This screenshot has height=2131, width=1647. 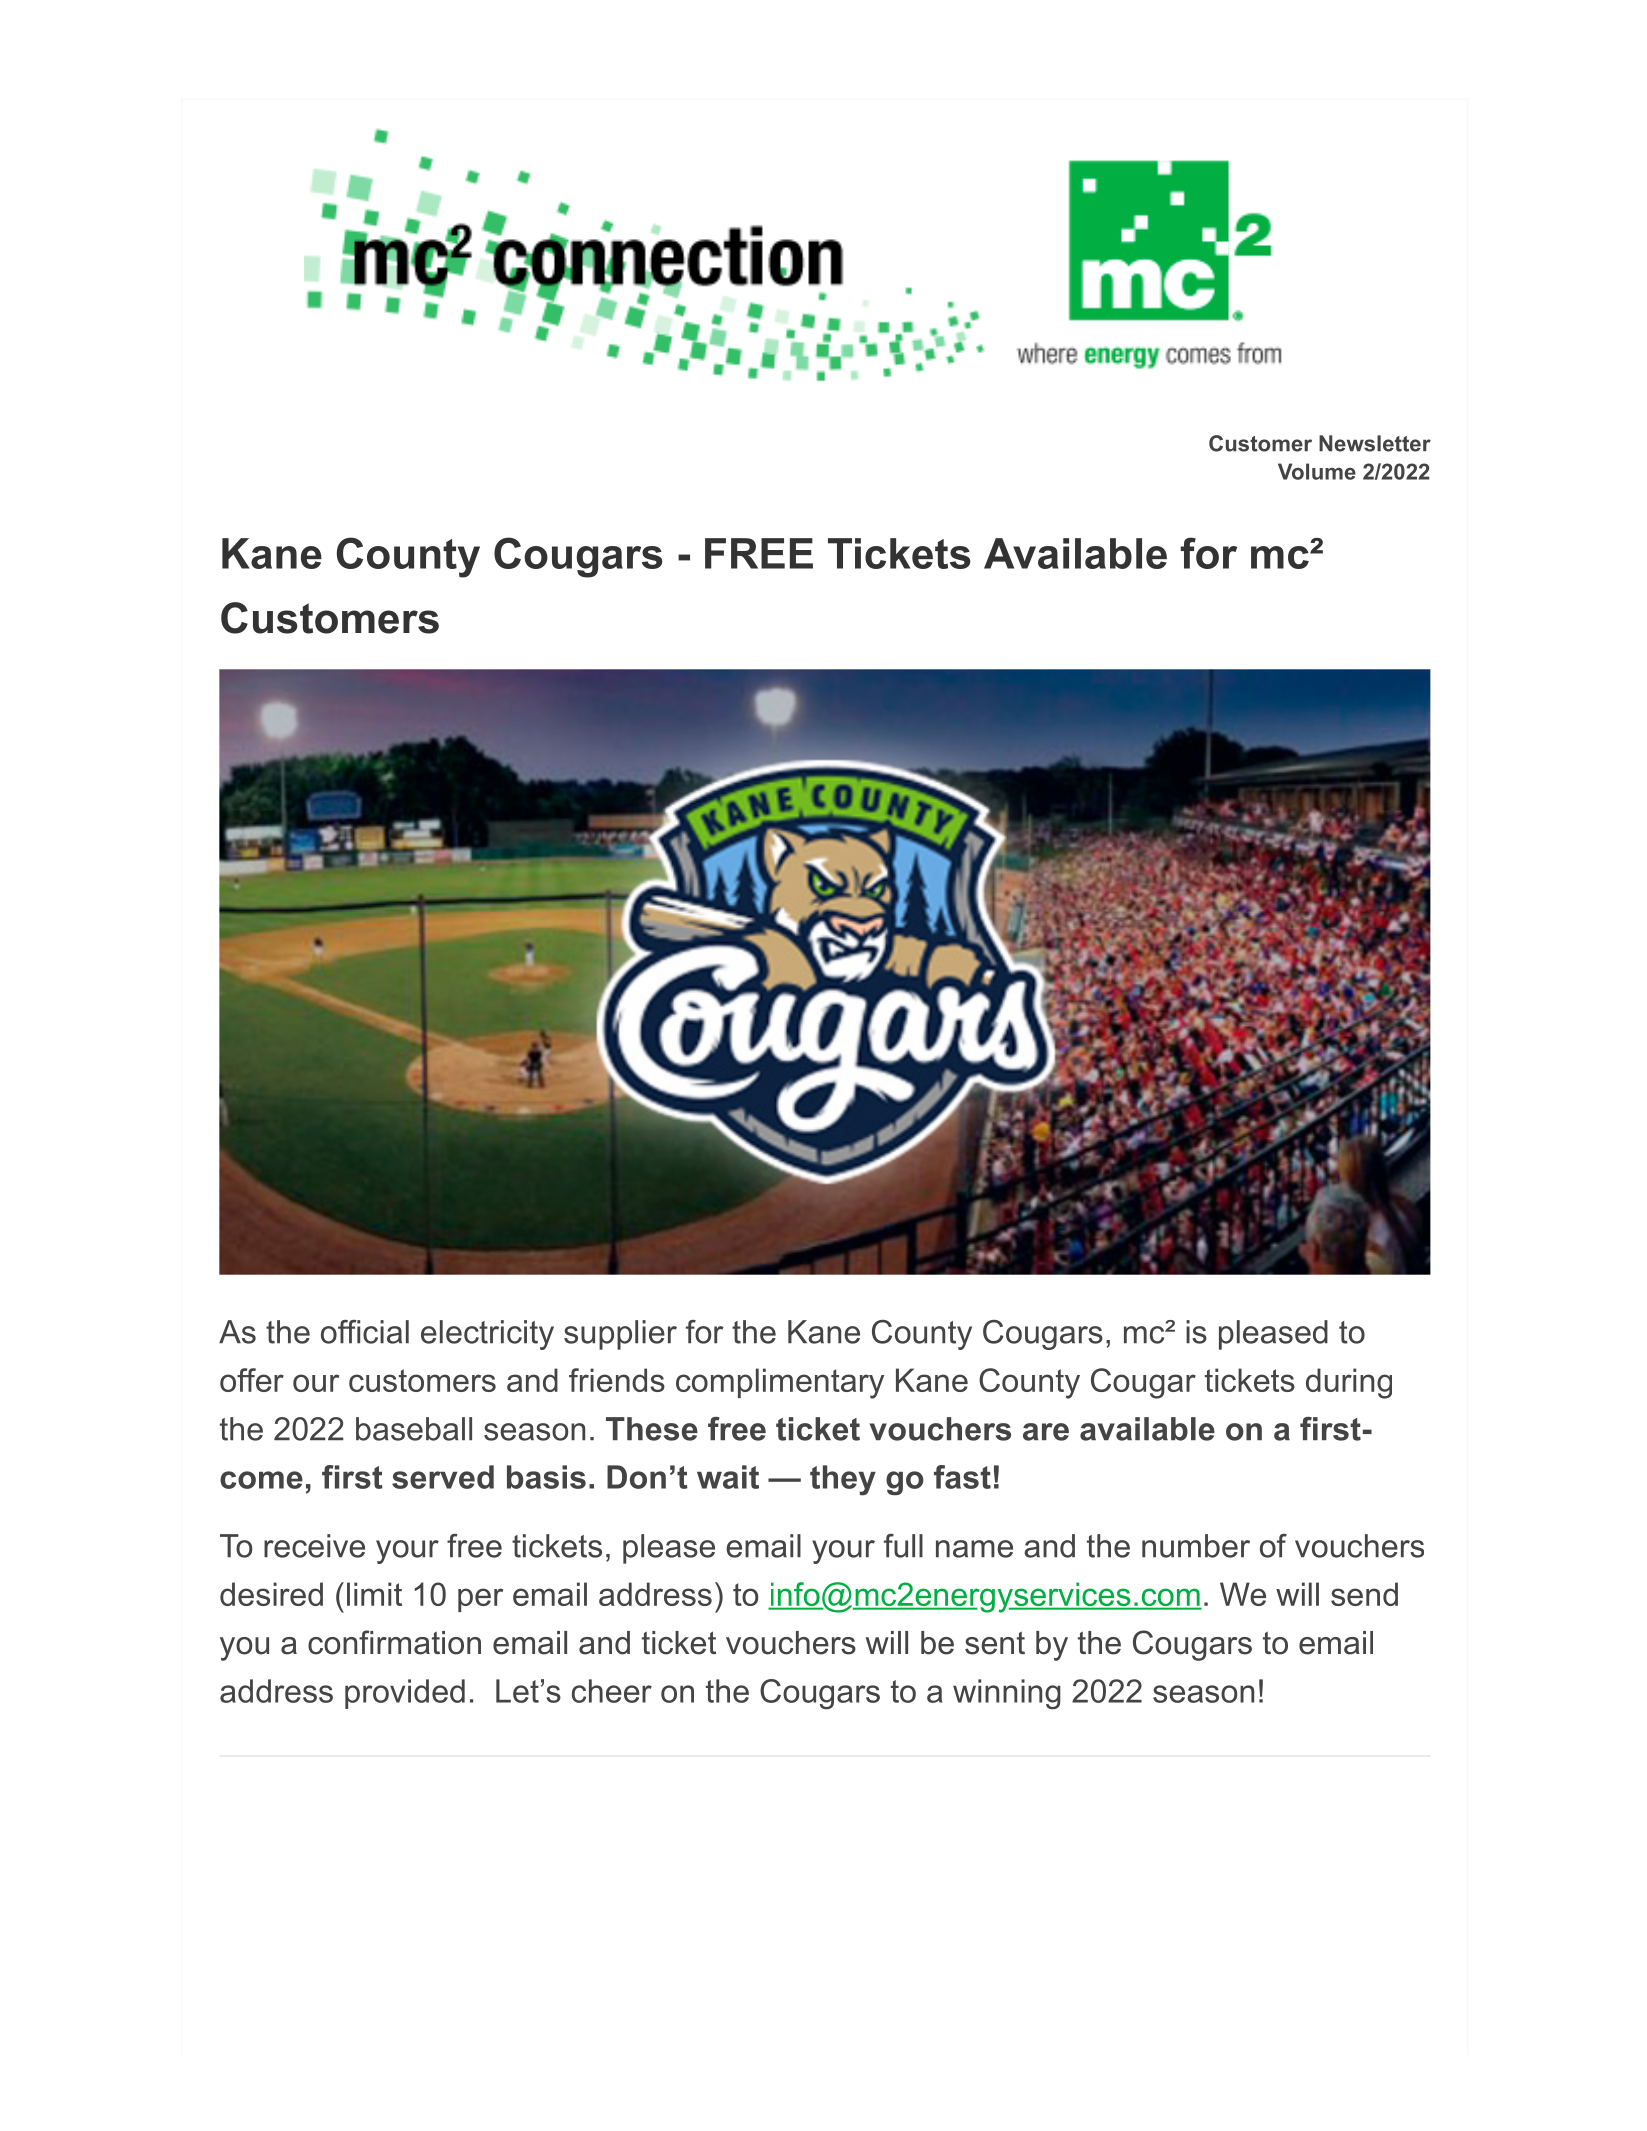 What do you see at coordinates (620, 1335) in the screenshot?
I see `supplier` at bounding box center [620, 1335].
